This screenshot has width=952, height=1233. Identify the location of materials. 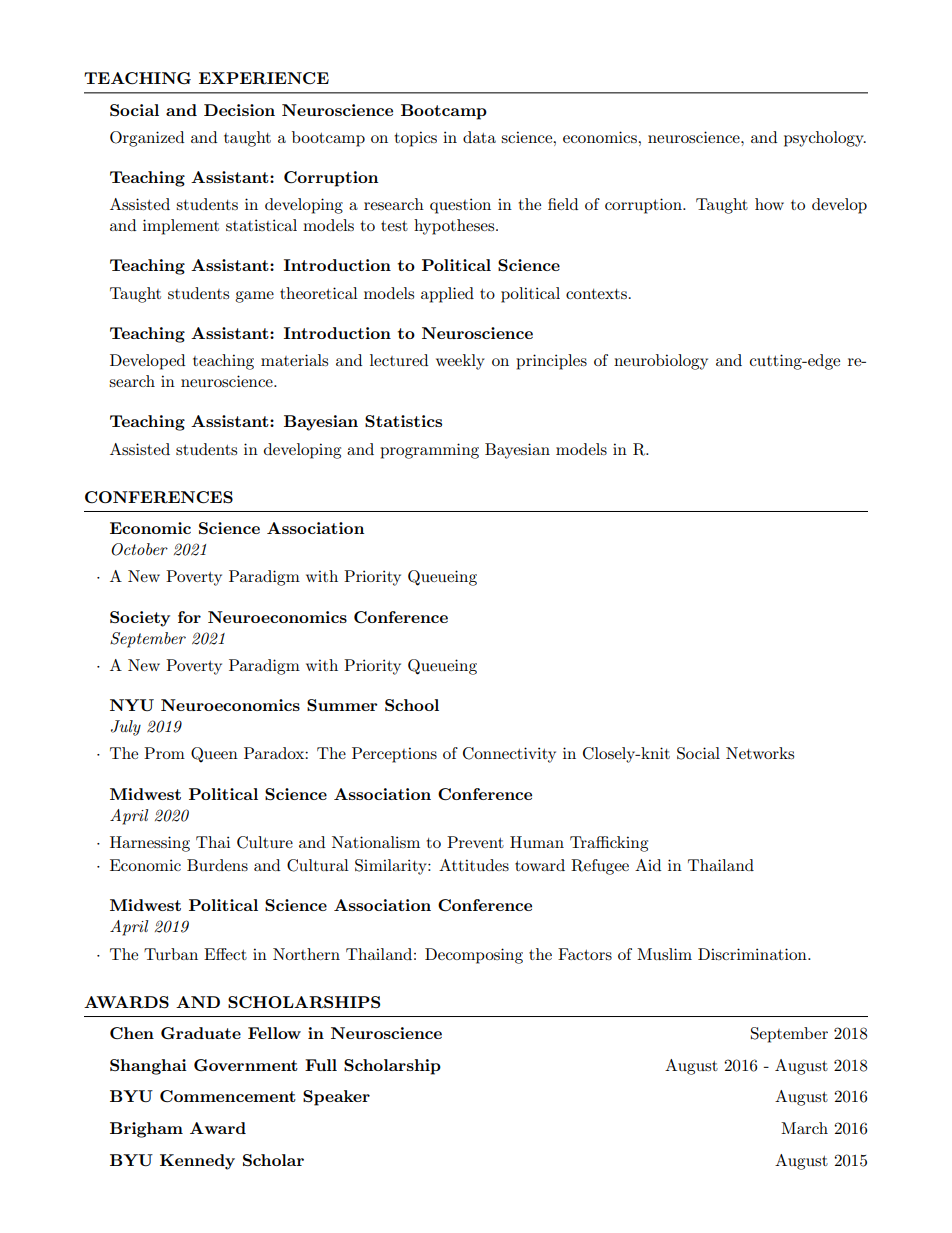
(294, 360).
